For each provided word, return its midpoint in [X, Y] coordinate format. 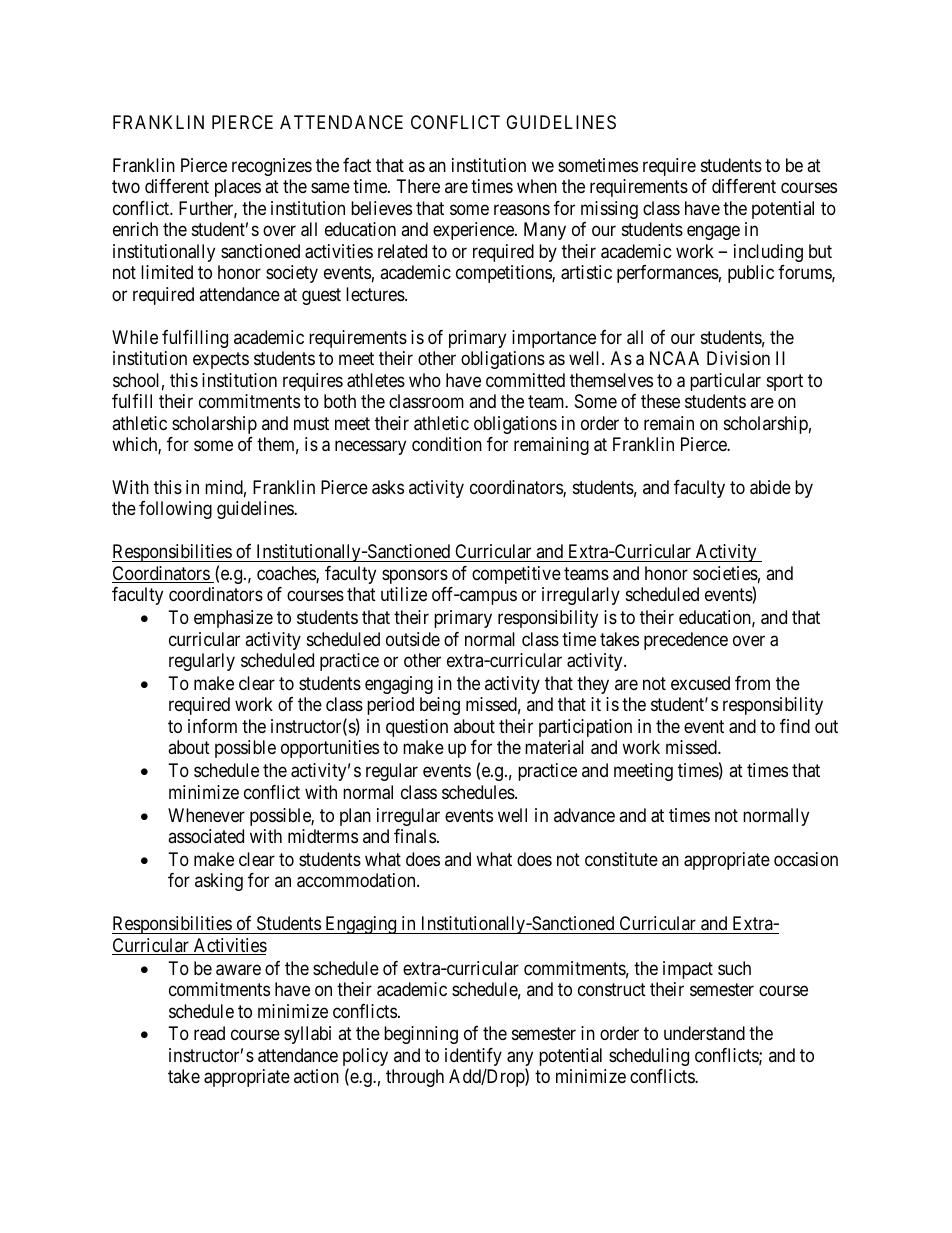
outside [413, 639]
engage [713, 233]
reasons [522, 210]
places [238, 188]
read [209, 1033]
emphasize [233, 619]
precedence [686, 641]
